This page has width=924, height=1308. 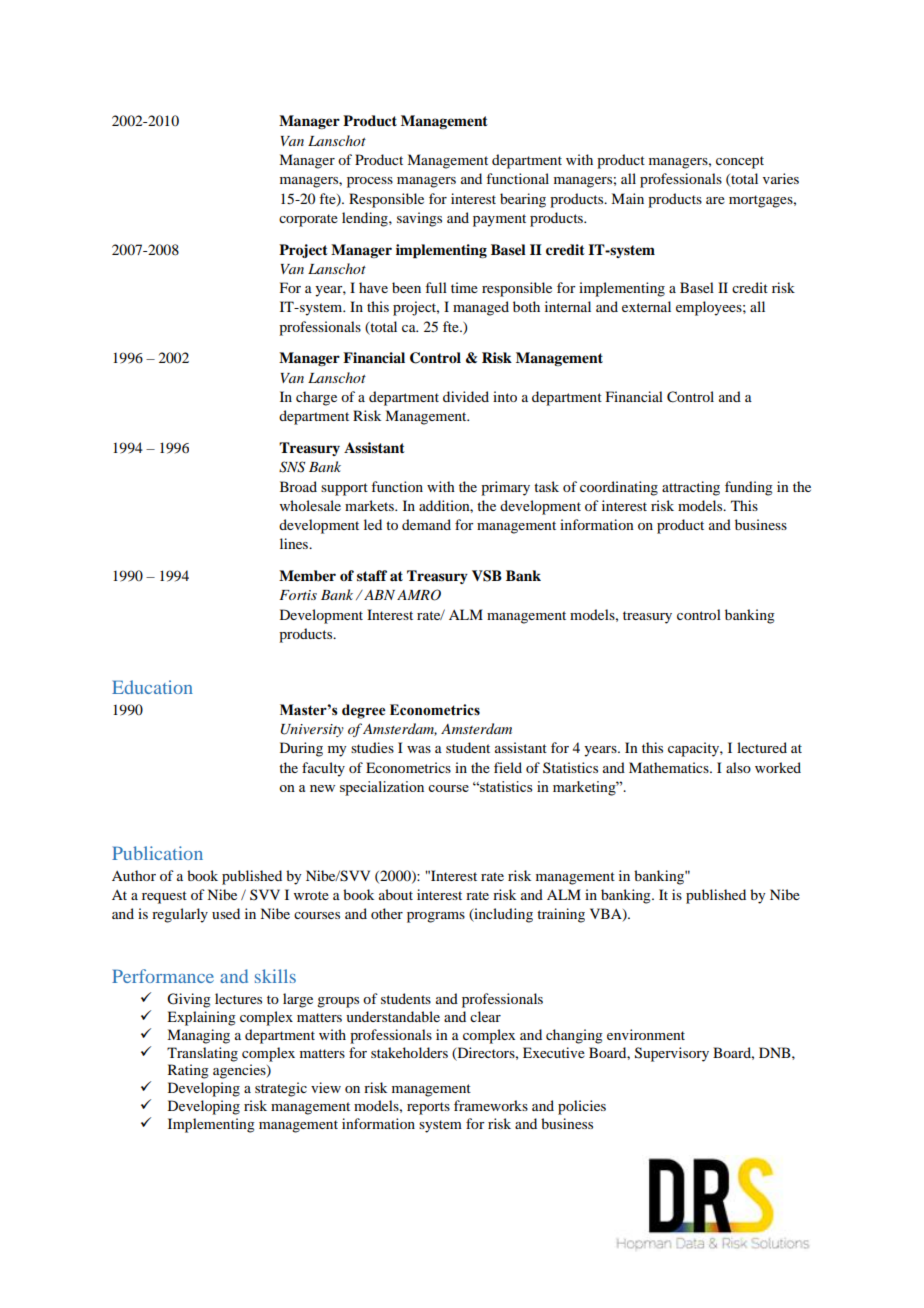 I want to click on savings, so click(x=419, y=219).
